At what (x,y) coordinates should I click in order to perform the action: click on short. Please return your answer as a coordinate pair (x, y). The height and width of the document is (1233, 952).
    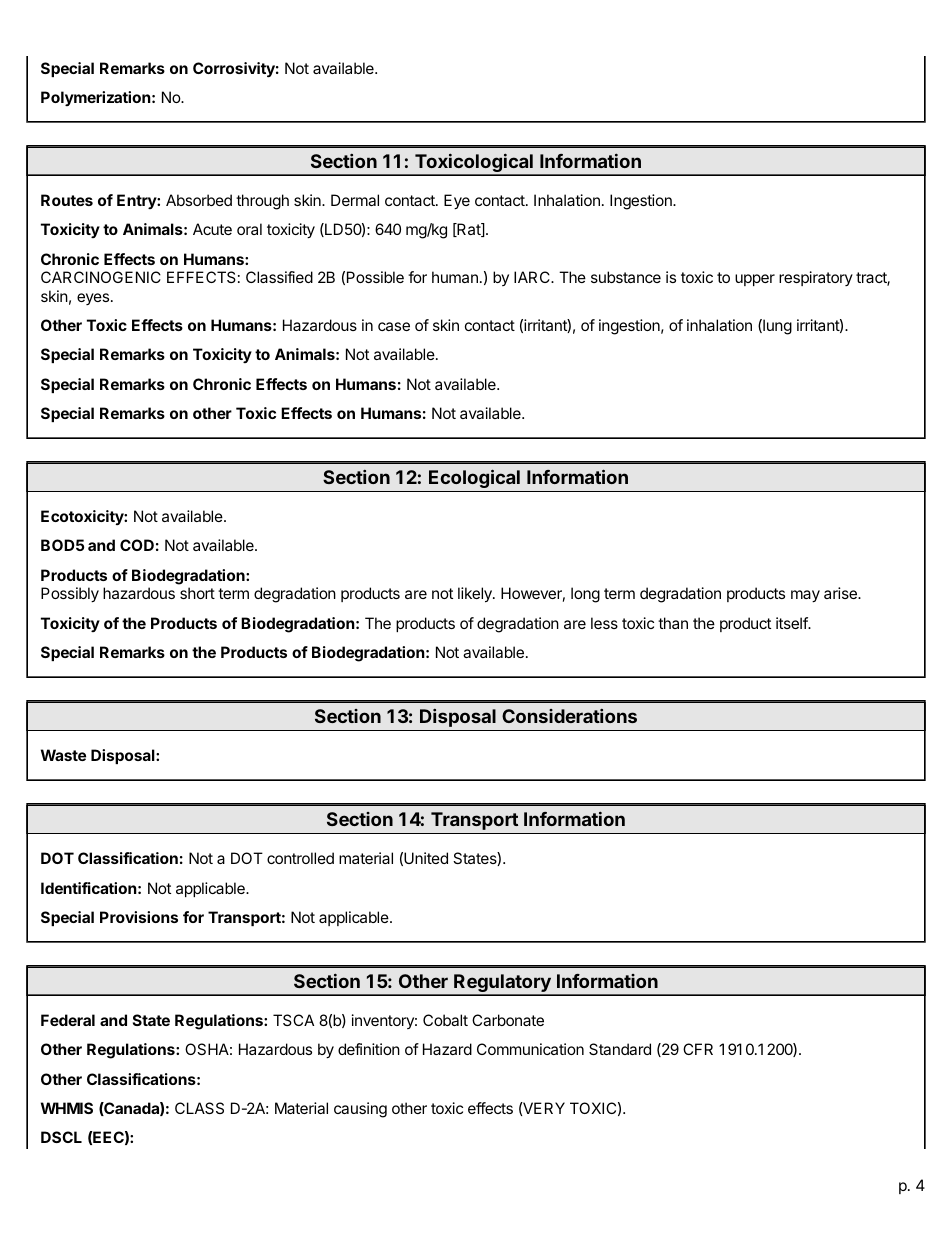
    Looking at the image, I should click on (197, 593).
